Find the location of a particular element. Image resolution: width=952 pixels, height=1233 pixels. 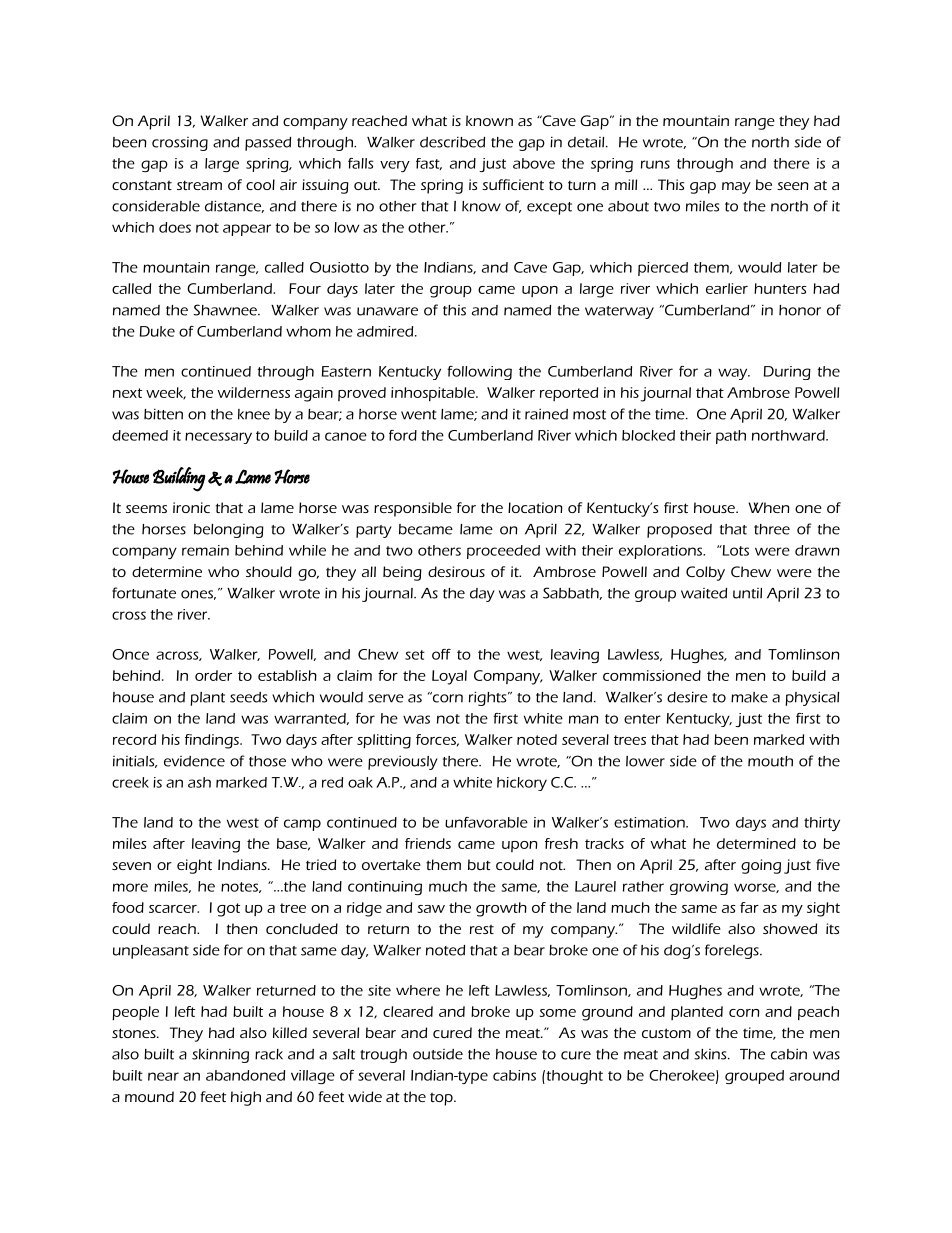

skinning is located at coordinates (220, 1055).
